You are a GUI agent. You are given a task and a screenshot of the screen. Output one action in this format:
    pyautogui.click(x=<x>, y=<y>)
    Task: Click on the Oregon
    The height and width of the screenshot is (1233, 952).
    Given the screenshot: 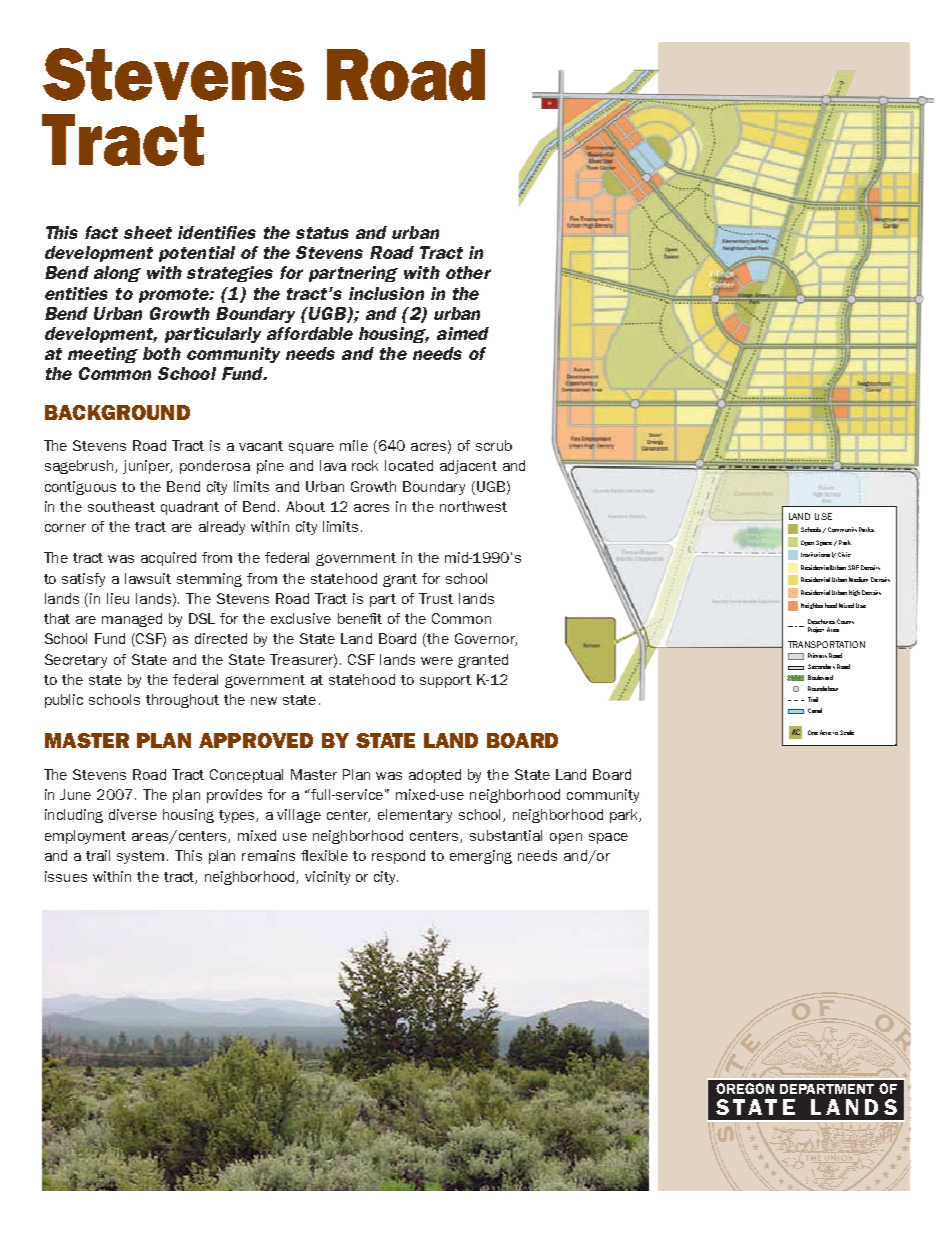 What is the action you would take?
    pyautogui.click(x=745, y=1088)
